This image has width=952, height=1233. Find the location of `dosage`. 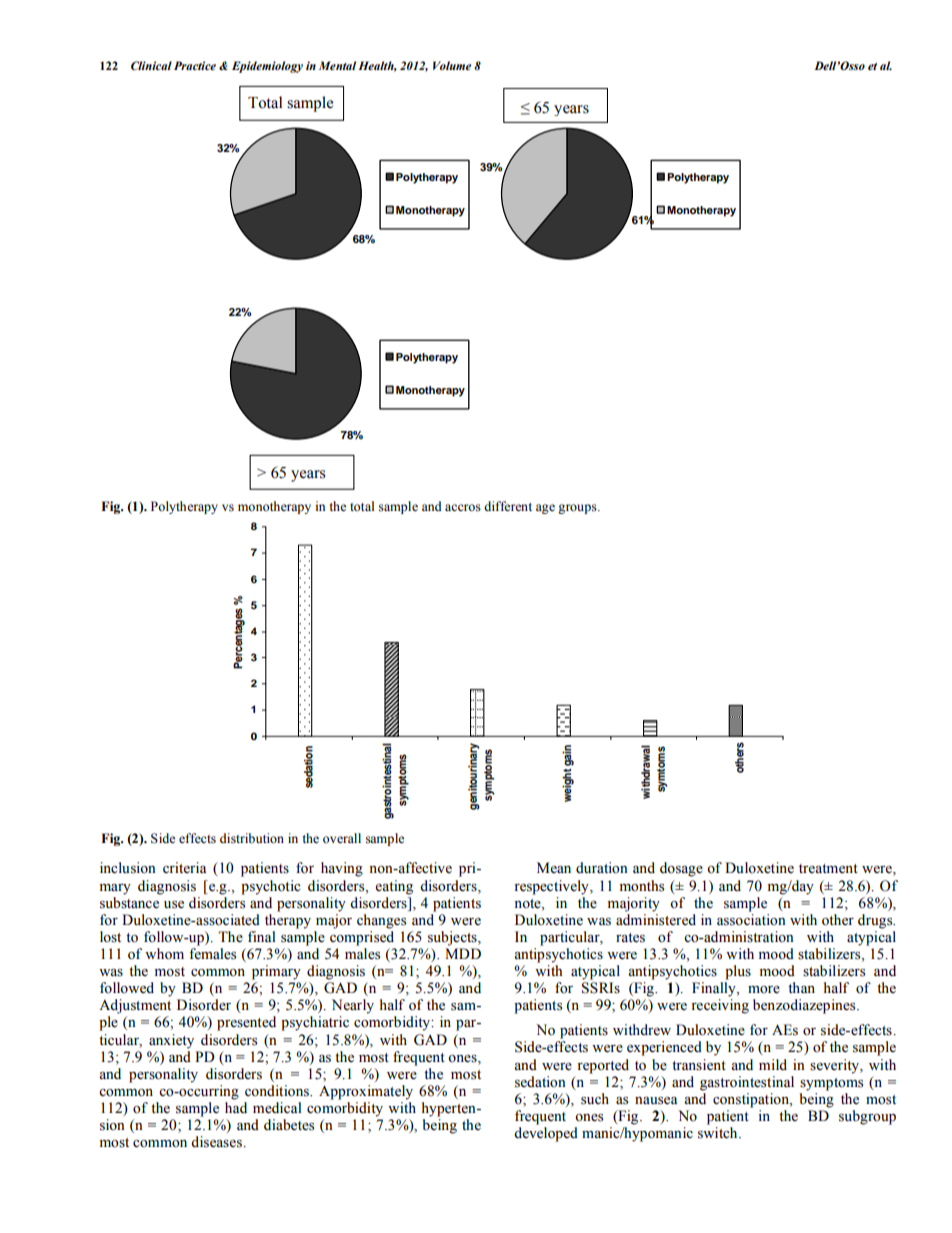

dosage is located at coordinates (681, 869).
